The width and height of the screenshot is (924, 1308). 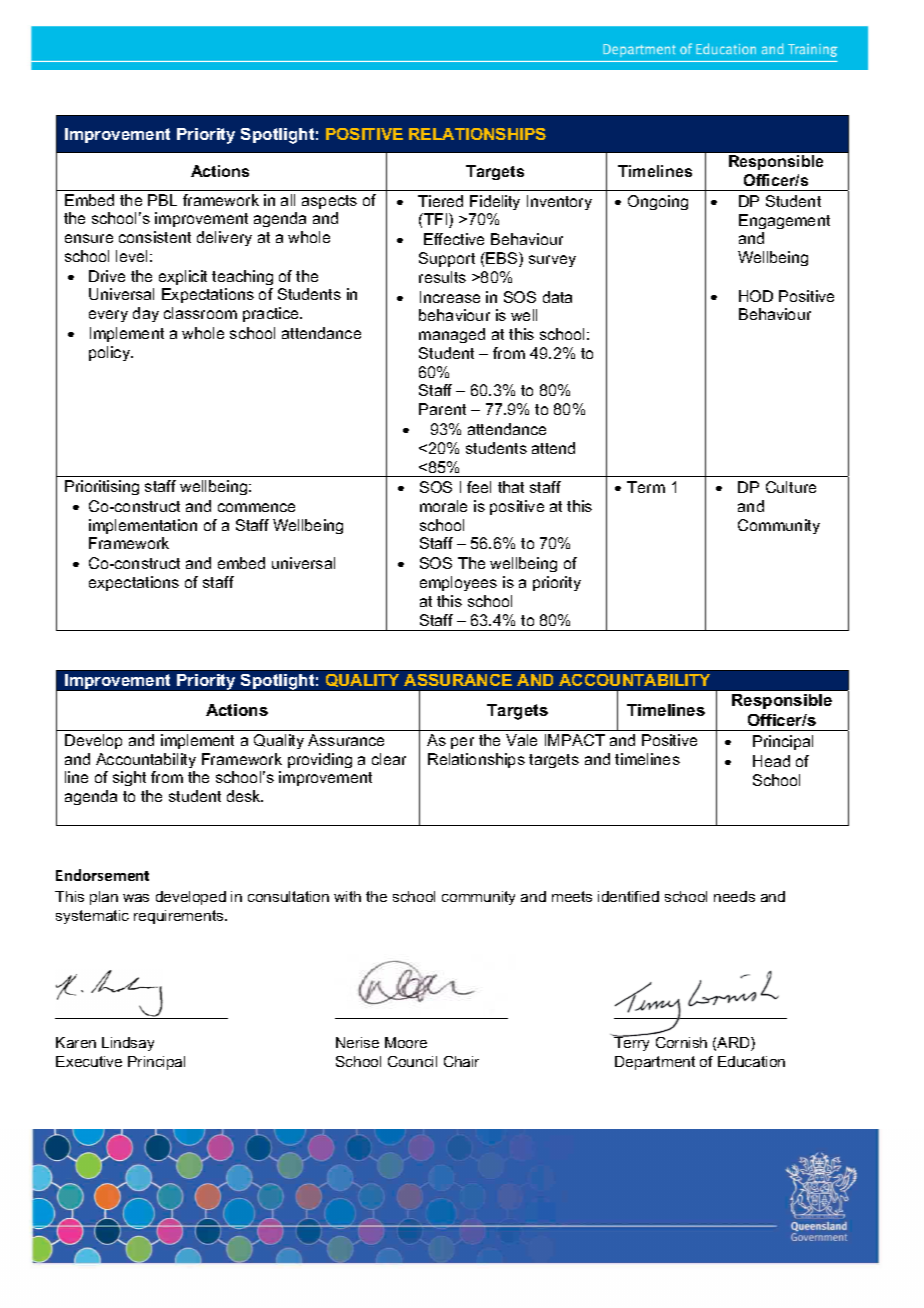 I want to click on Prioritising, so click(x=102, y=487).
